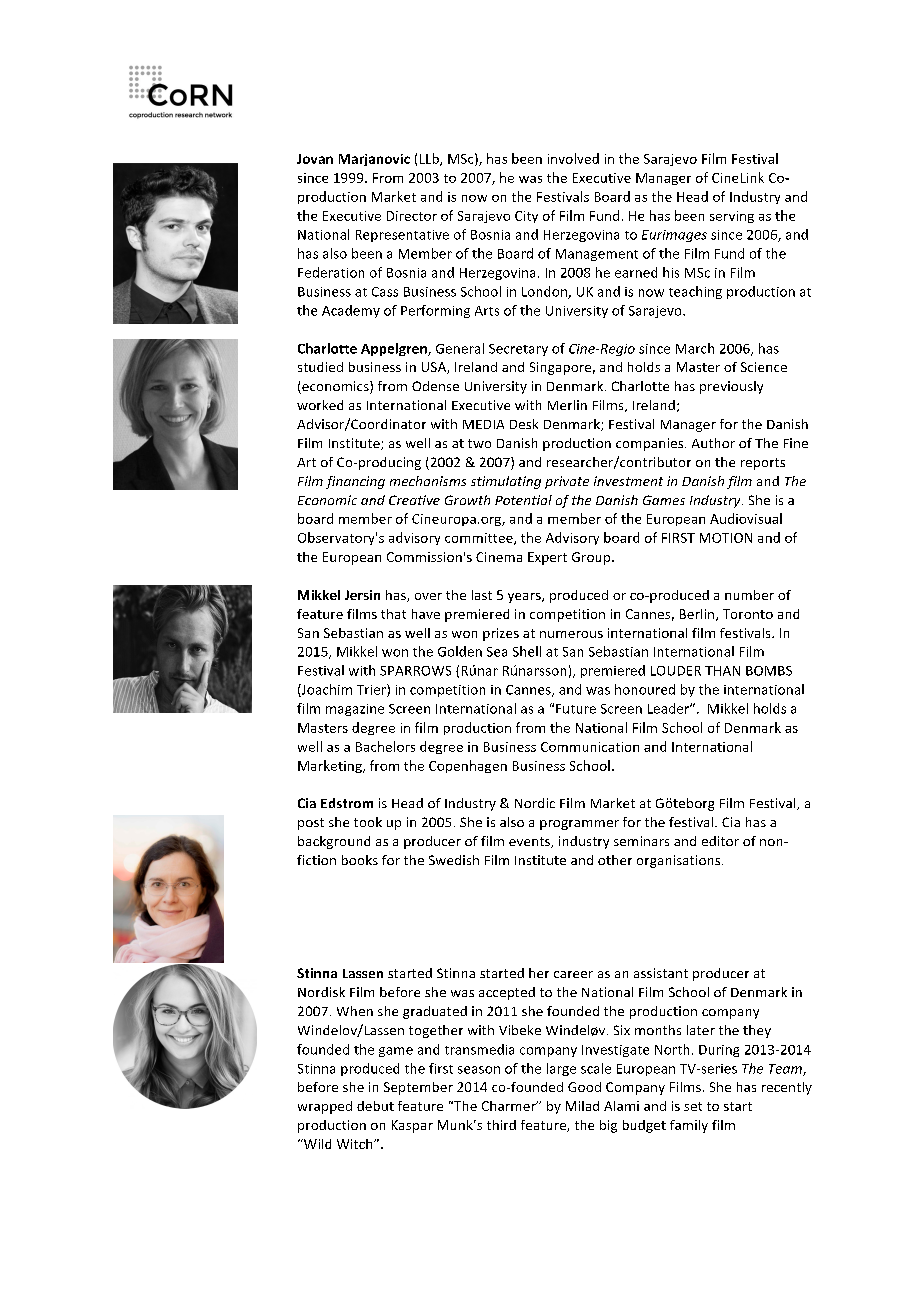 The width and height of the screenshot is (924, 1308). What do you see at coordinates (375, 1106) in the screenshot?
I see `debut` at bounding box center [375, 1106].
